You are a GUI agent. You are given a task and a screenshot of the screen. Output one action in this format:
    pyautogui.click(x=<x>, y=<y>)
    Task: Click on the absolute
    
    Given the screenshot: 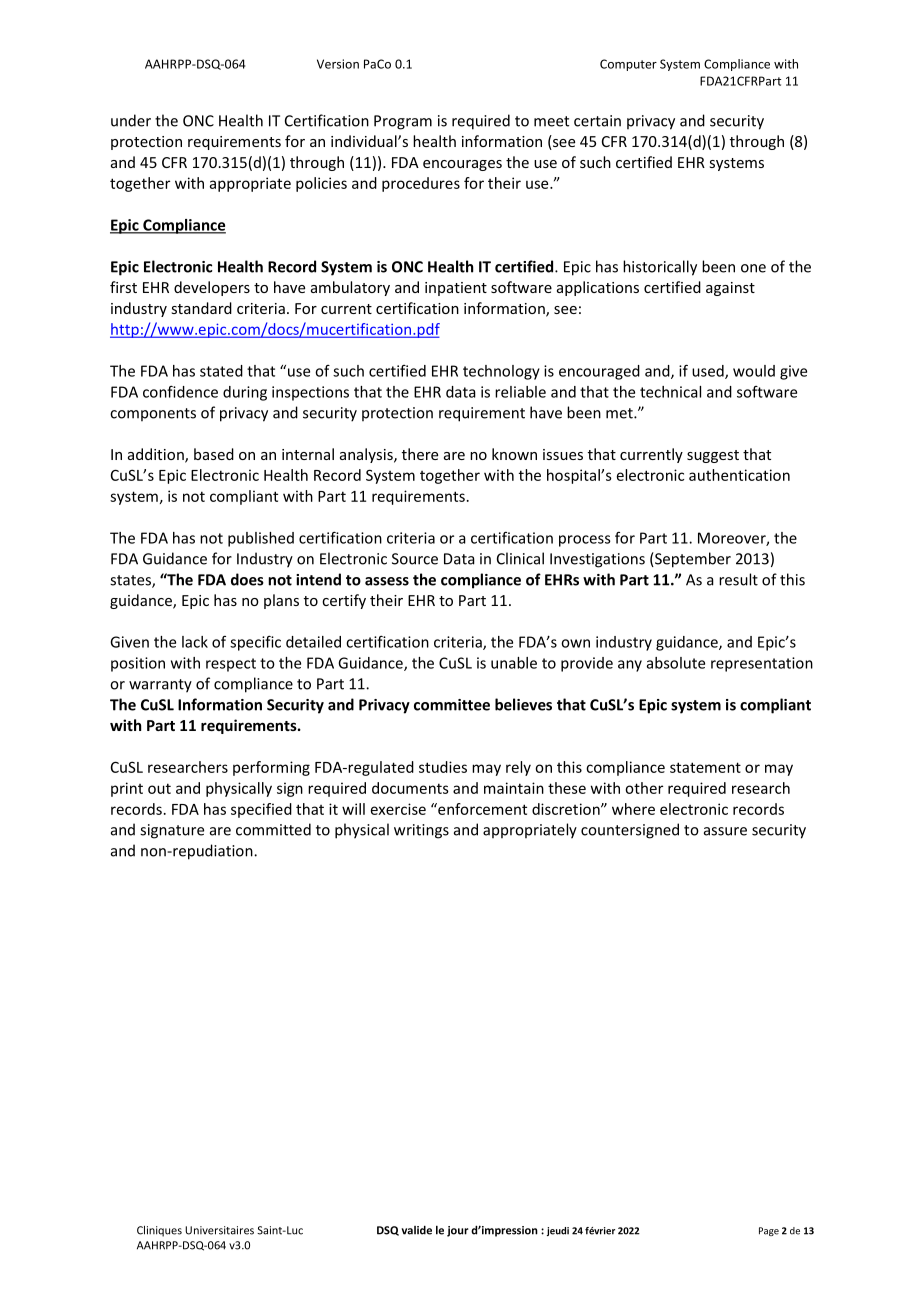 What is the action you would take?
    pyautogui.click(x=676, y=663)
